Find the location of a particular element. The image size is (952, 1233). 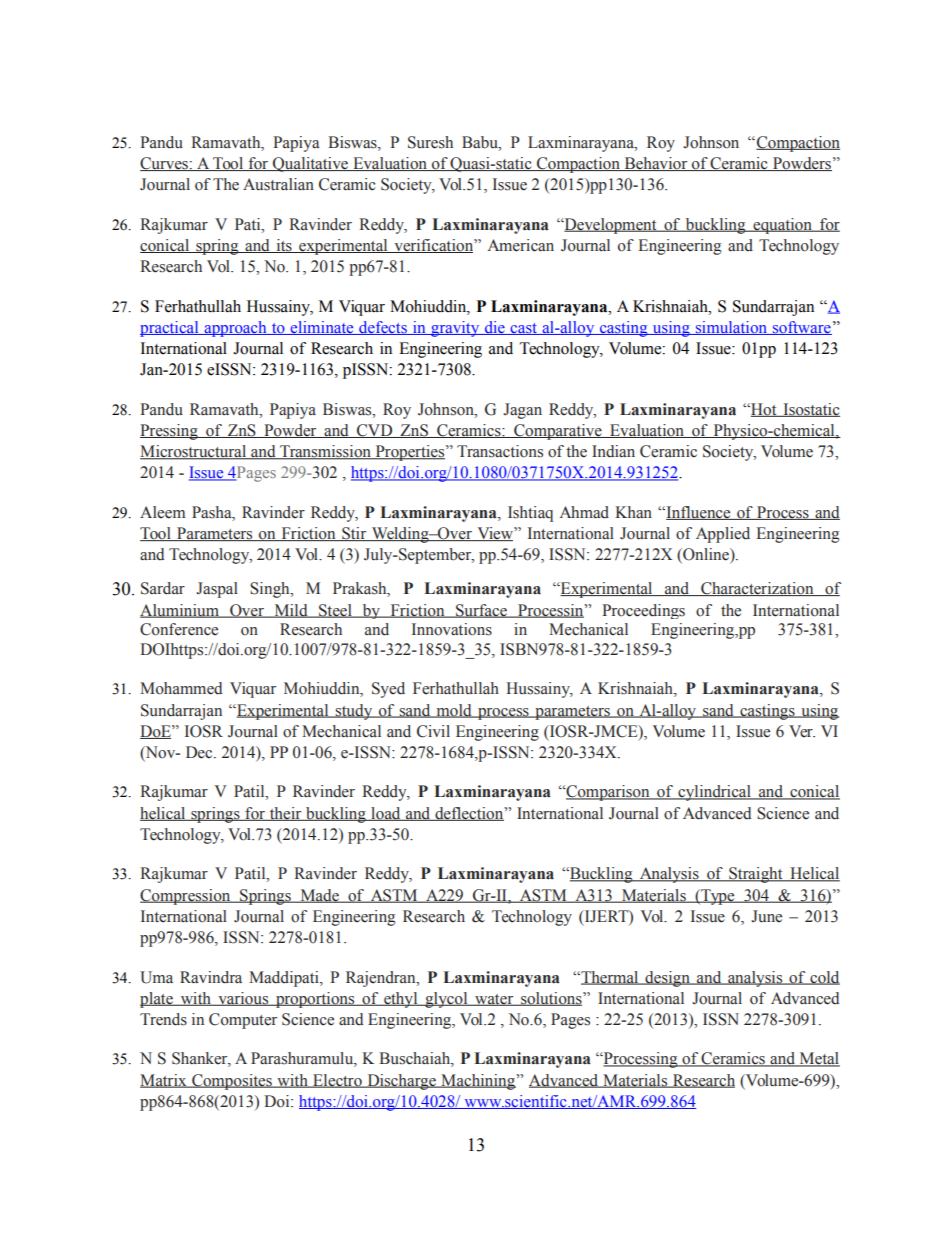

approach is located at coordinates (235, 329).
